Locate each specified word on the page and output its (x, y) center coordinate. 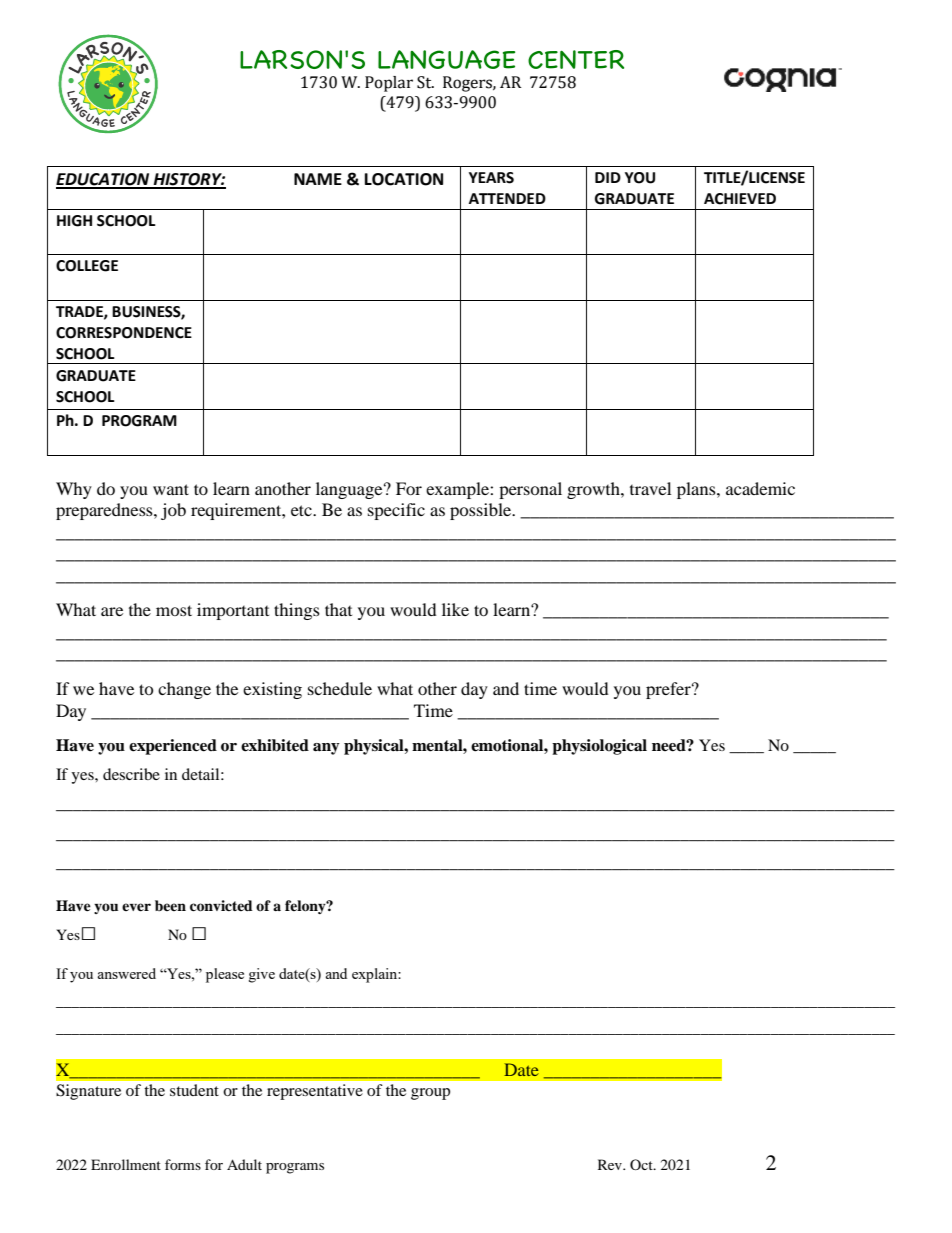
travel (650, 488)
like (455, 609)
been (170, 905)
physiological (599, 747)
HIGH (74, 221)
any (326, 749)
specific (396, 511)
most (174, 610)
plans (697, 490)
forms (183, 1164)
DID (608, 177)
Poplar (389, 84)
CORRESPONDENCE (124, 333)
